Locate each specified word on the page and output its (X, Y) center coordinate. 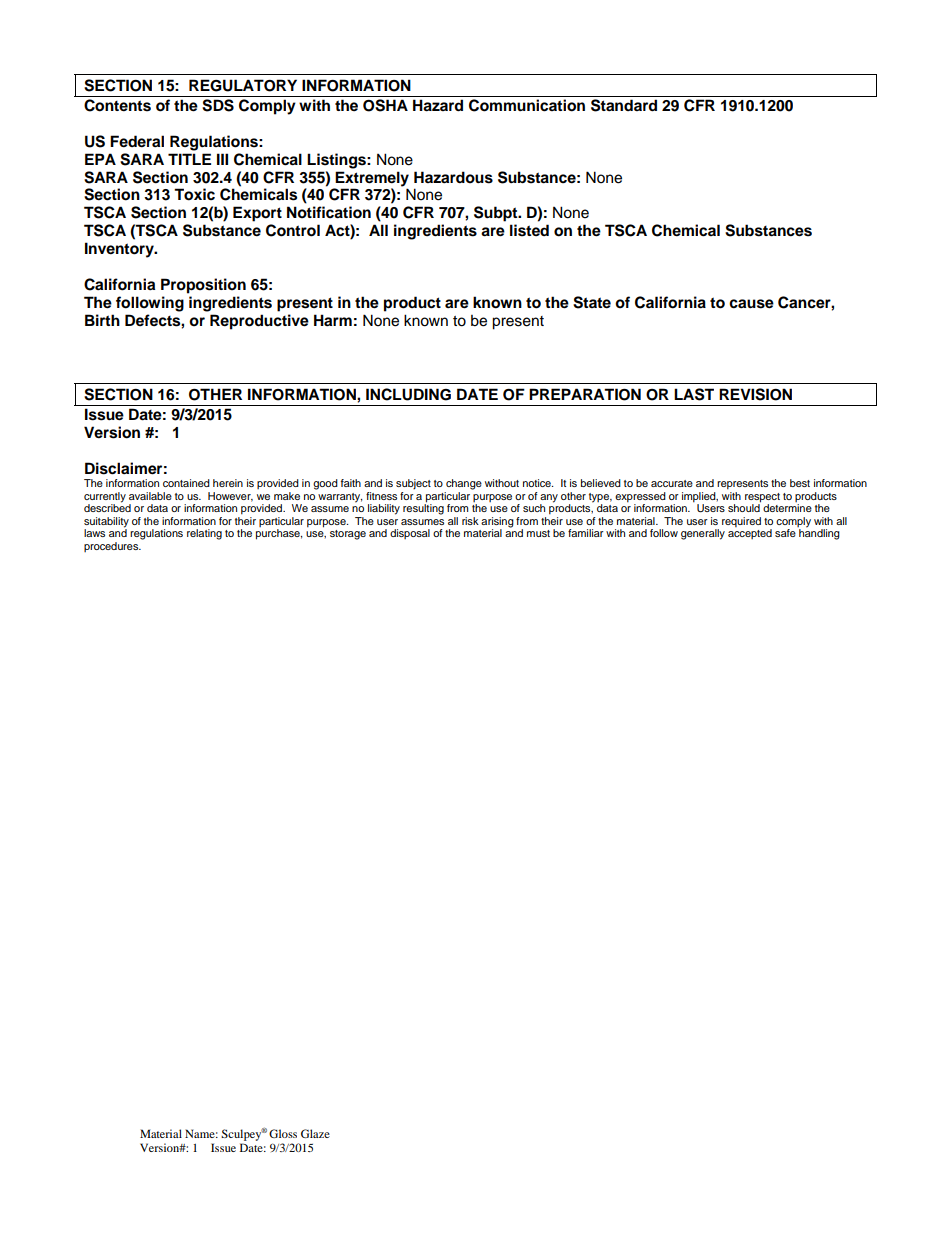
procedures (112, 547)
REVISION (755, 394)
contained (186, 483)
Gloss (283, 1133)
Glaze (315, 1133)
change (464, 484)
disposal (410, 534)
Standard (624, 105)
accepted (750, 534)
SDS (218, 105)
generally (703, 534)
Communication (527, 105)
